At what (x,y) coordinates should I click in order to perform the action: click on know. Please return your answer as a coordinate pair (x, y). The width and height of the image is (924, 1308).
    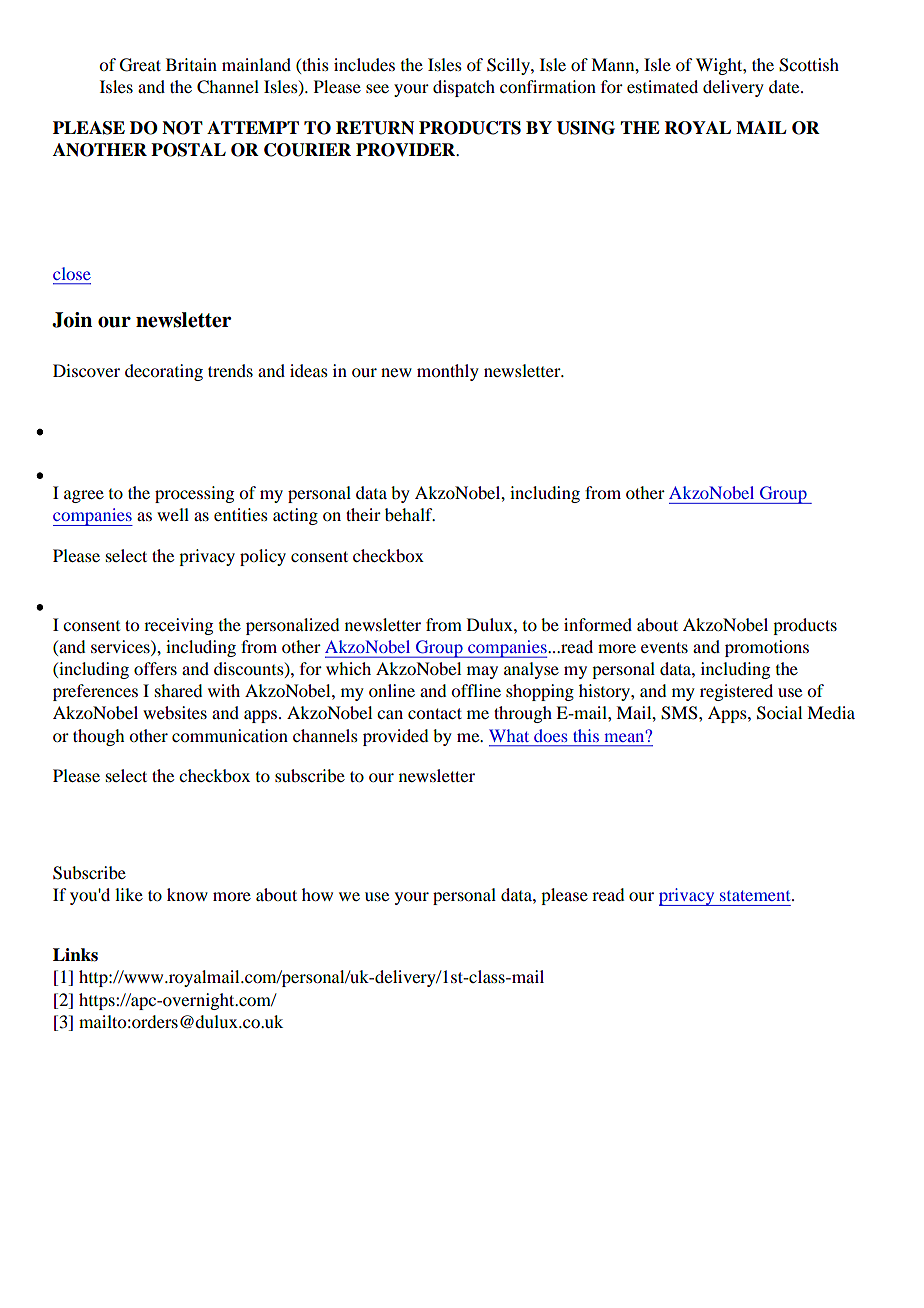
    Looking at the image, I should click on (187, 894).
